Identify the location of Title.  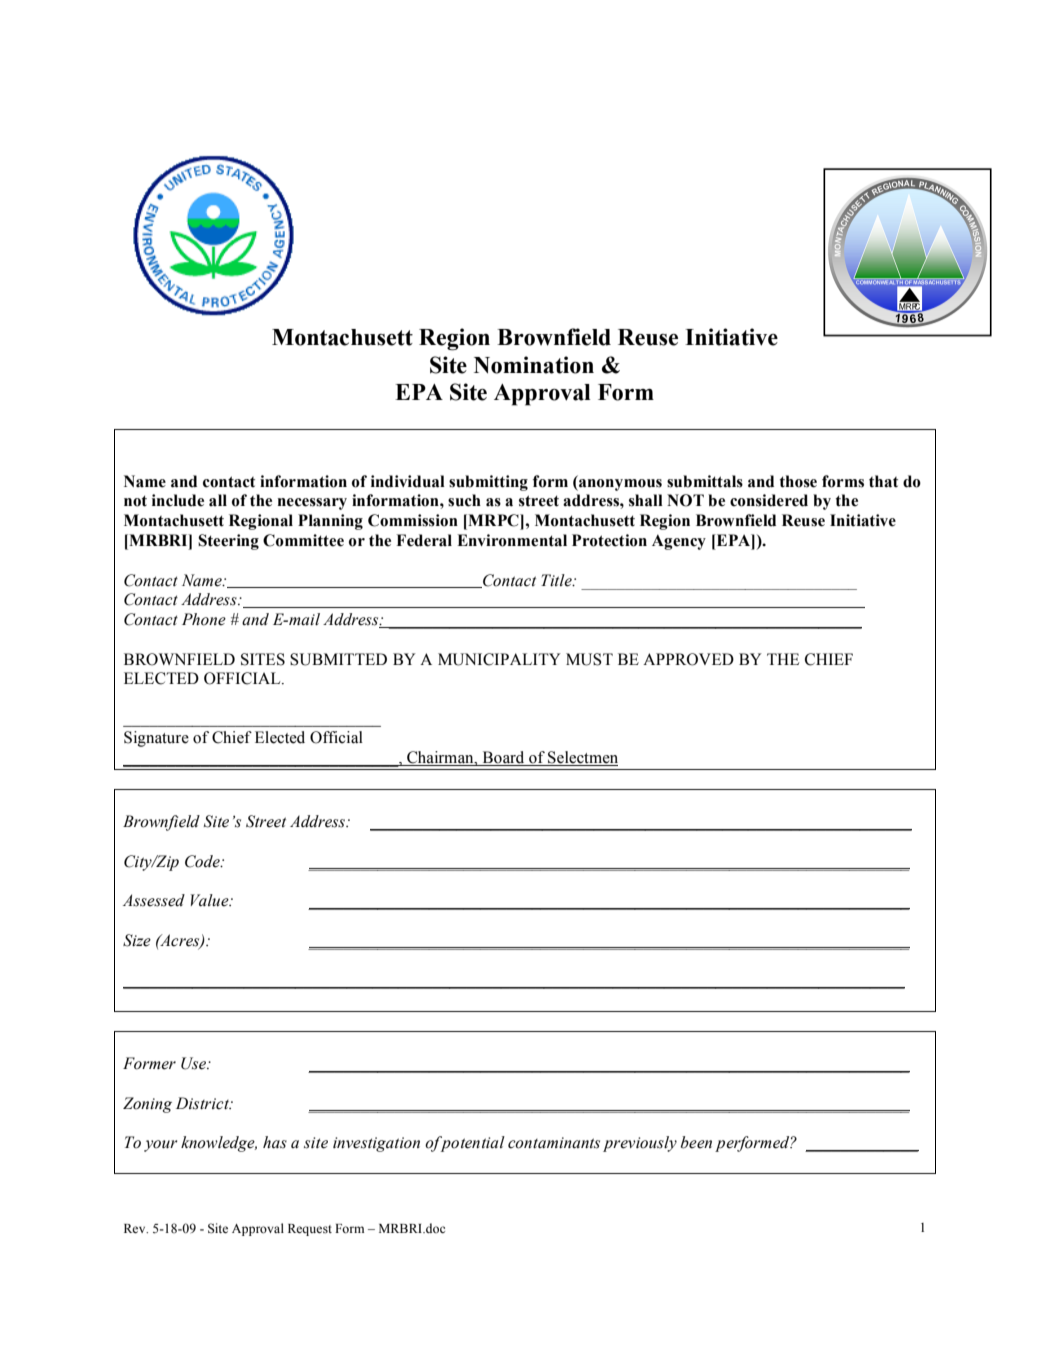
(557, 580).
